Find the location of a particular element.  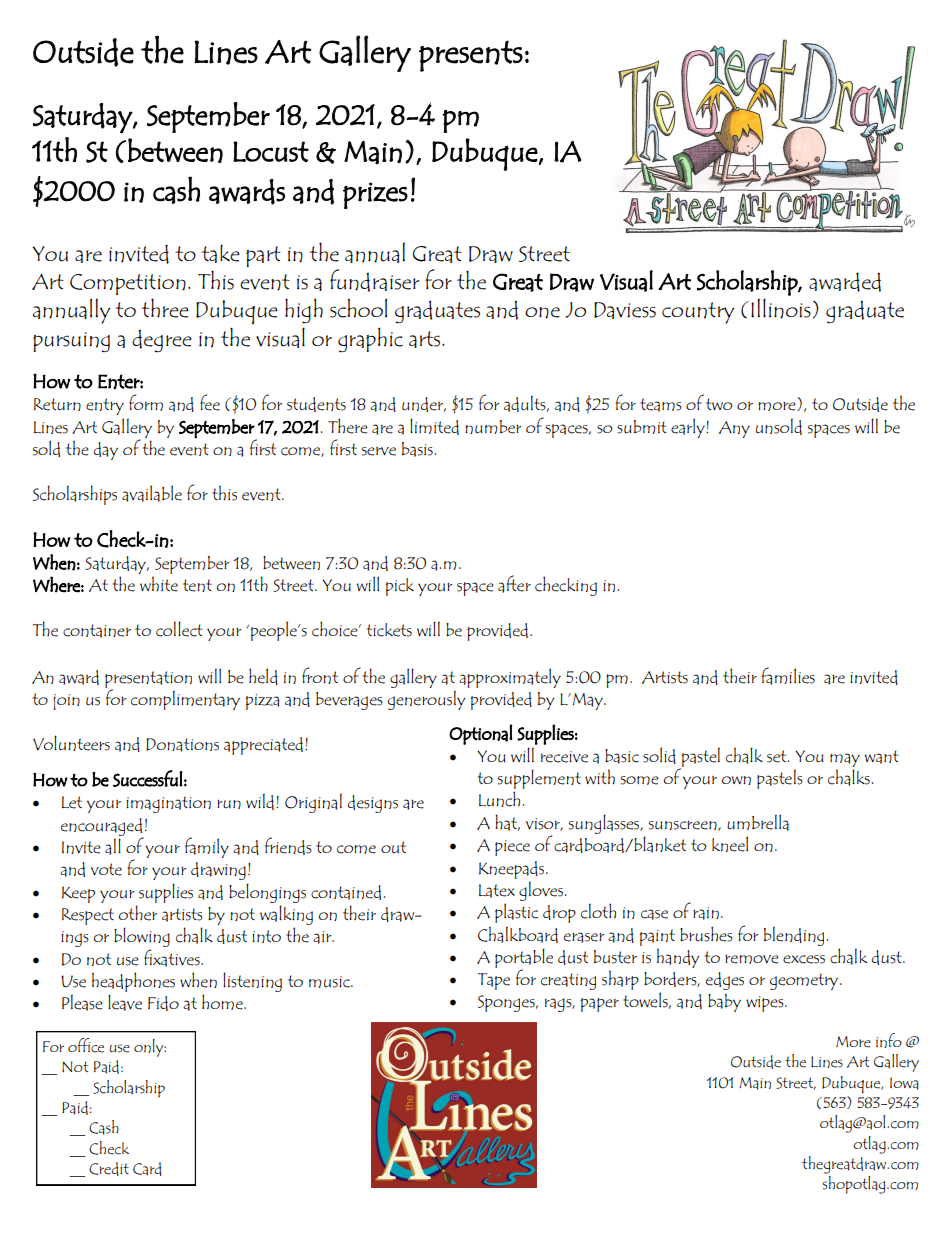

form is located at coordinates (146, 402).
